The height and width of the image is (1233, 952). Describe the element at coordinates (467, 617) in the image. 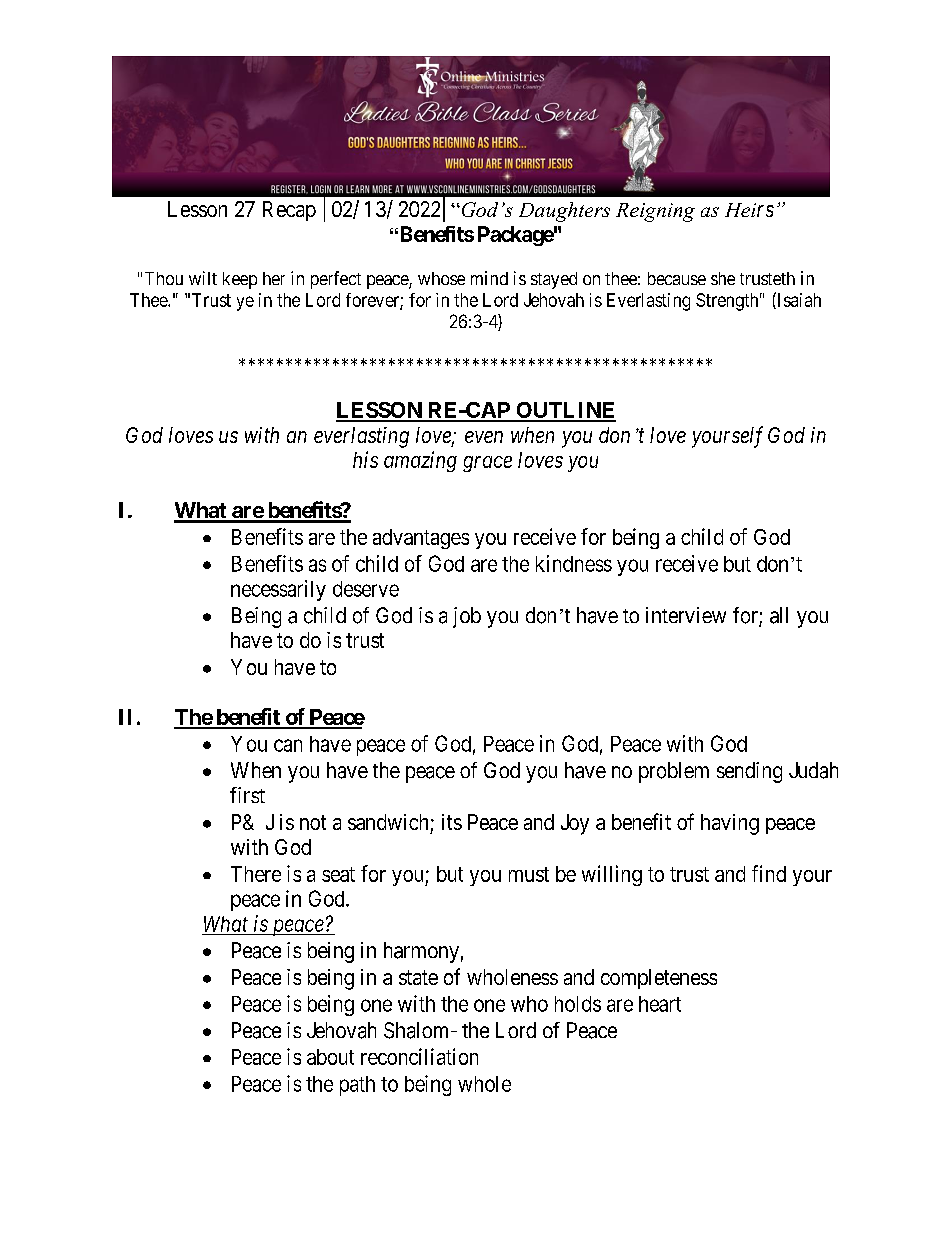

I see `job` at that location.
